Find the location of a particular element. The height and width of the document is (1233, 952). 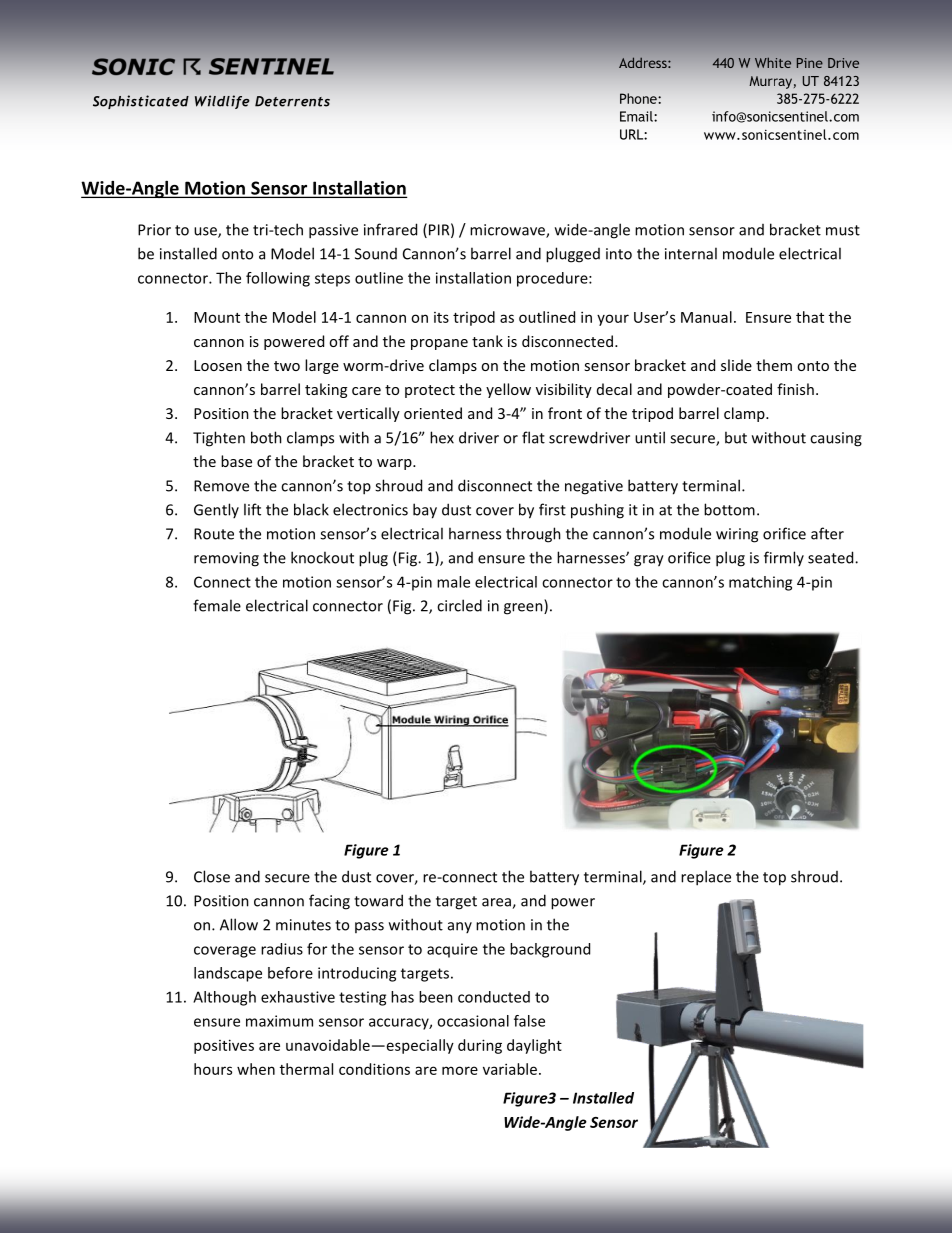

matching is located at coordinates (760, 583).
